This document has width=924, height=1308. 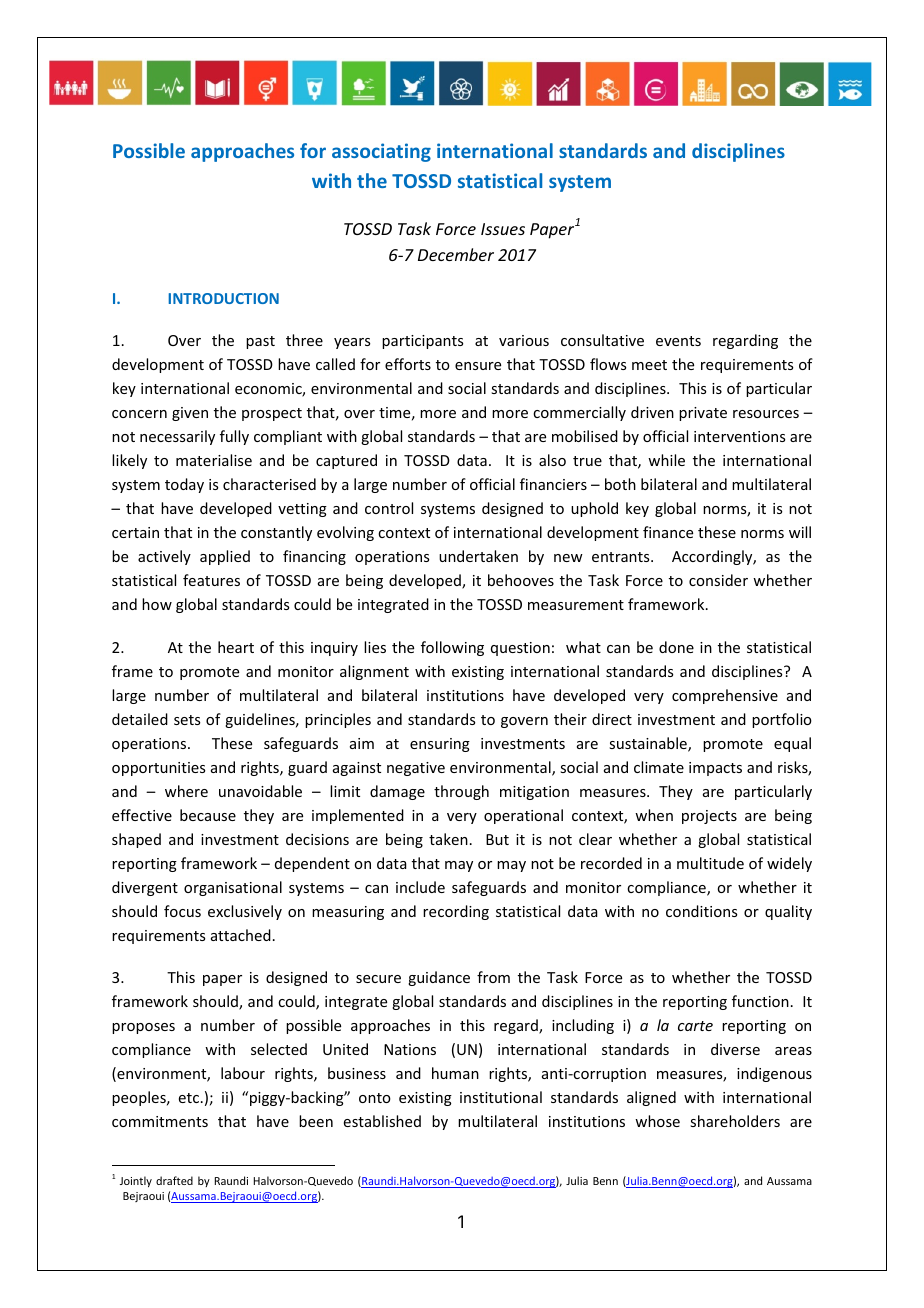 I want to click on comprehensive, so click(x=725, y=696).
